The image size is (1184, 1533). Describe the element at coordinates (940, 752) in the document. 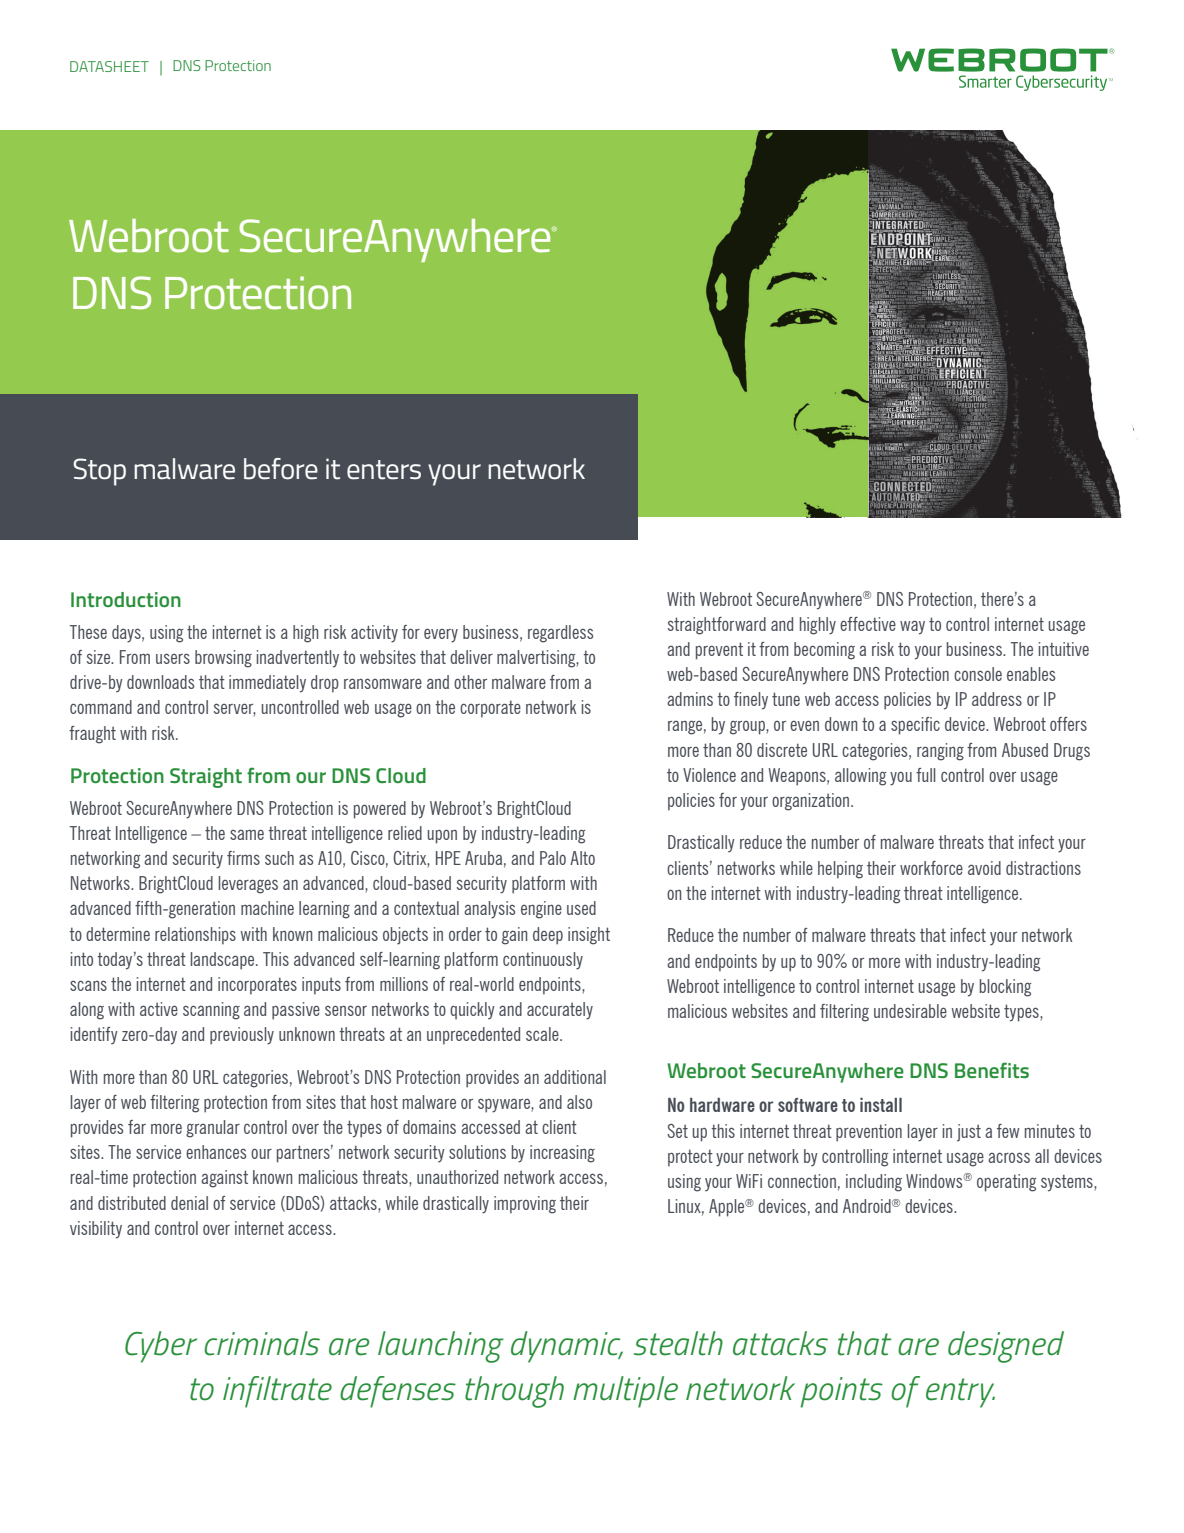

I see `ranging` at that location.
